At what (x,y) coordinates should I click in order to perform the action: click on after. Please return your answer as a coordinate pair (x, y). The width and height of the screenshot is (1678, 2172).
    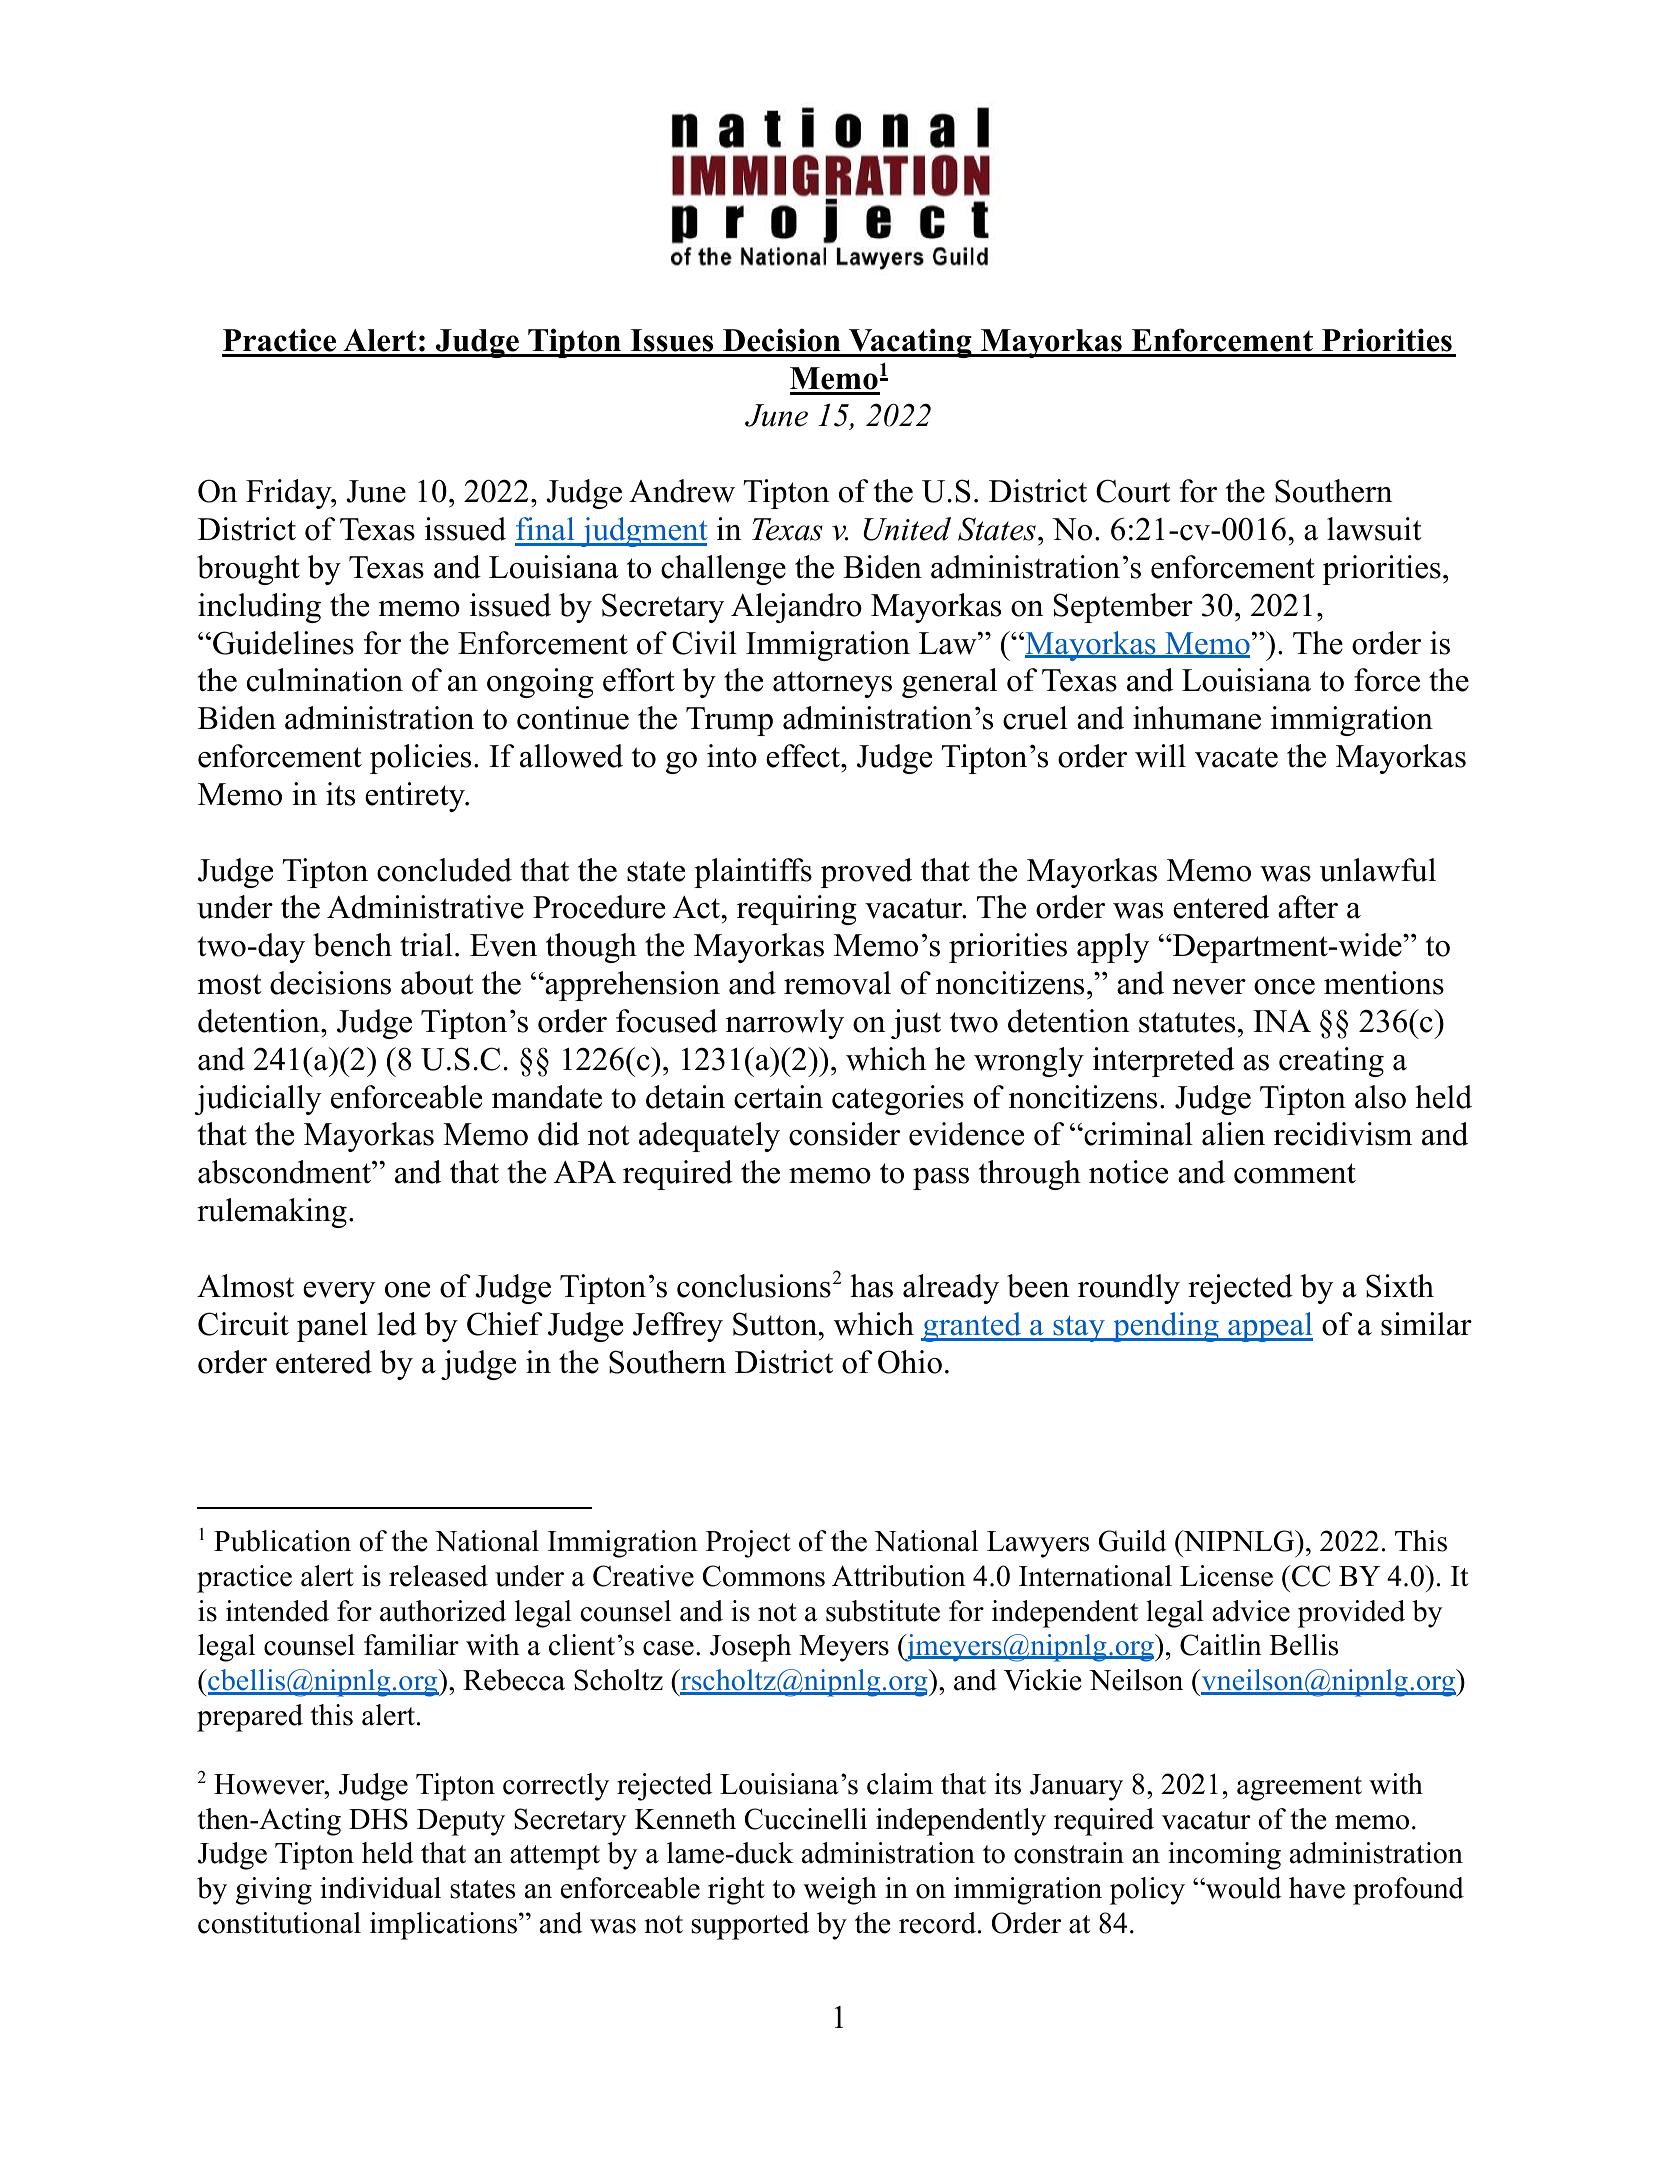
    Looking at the image, I should click on (1308, 907).
